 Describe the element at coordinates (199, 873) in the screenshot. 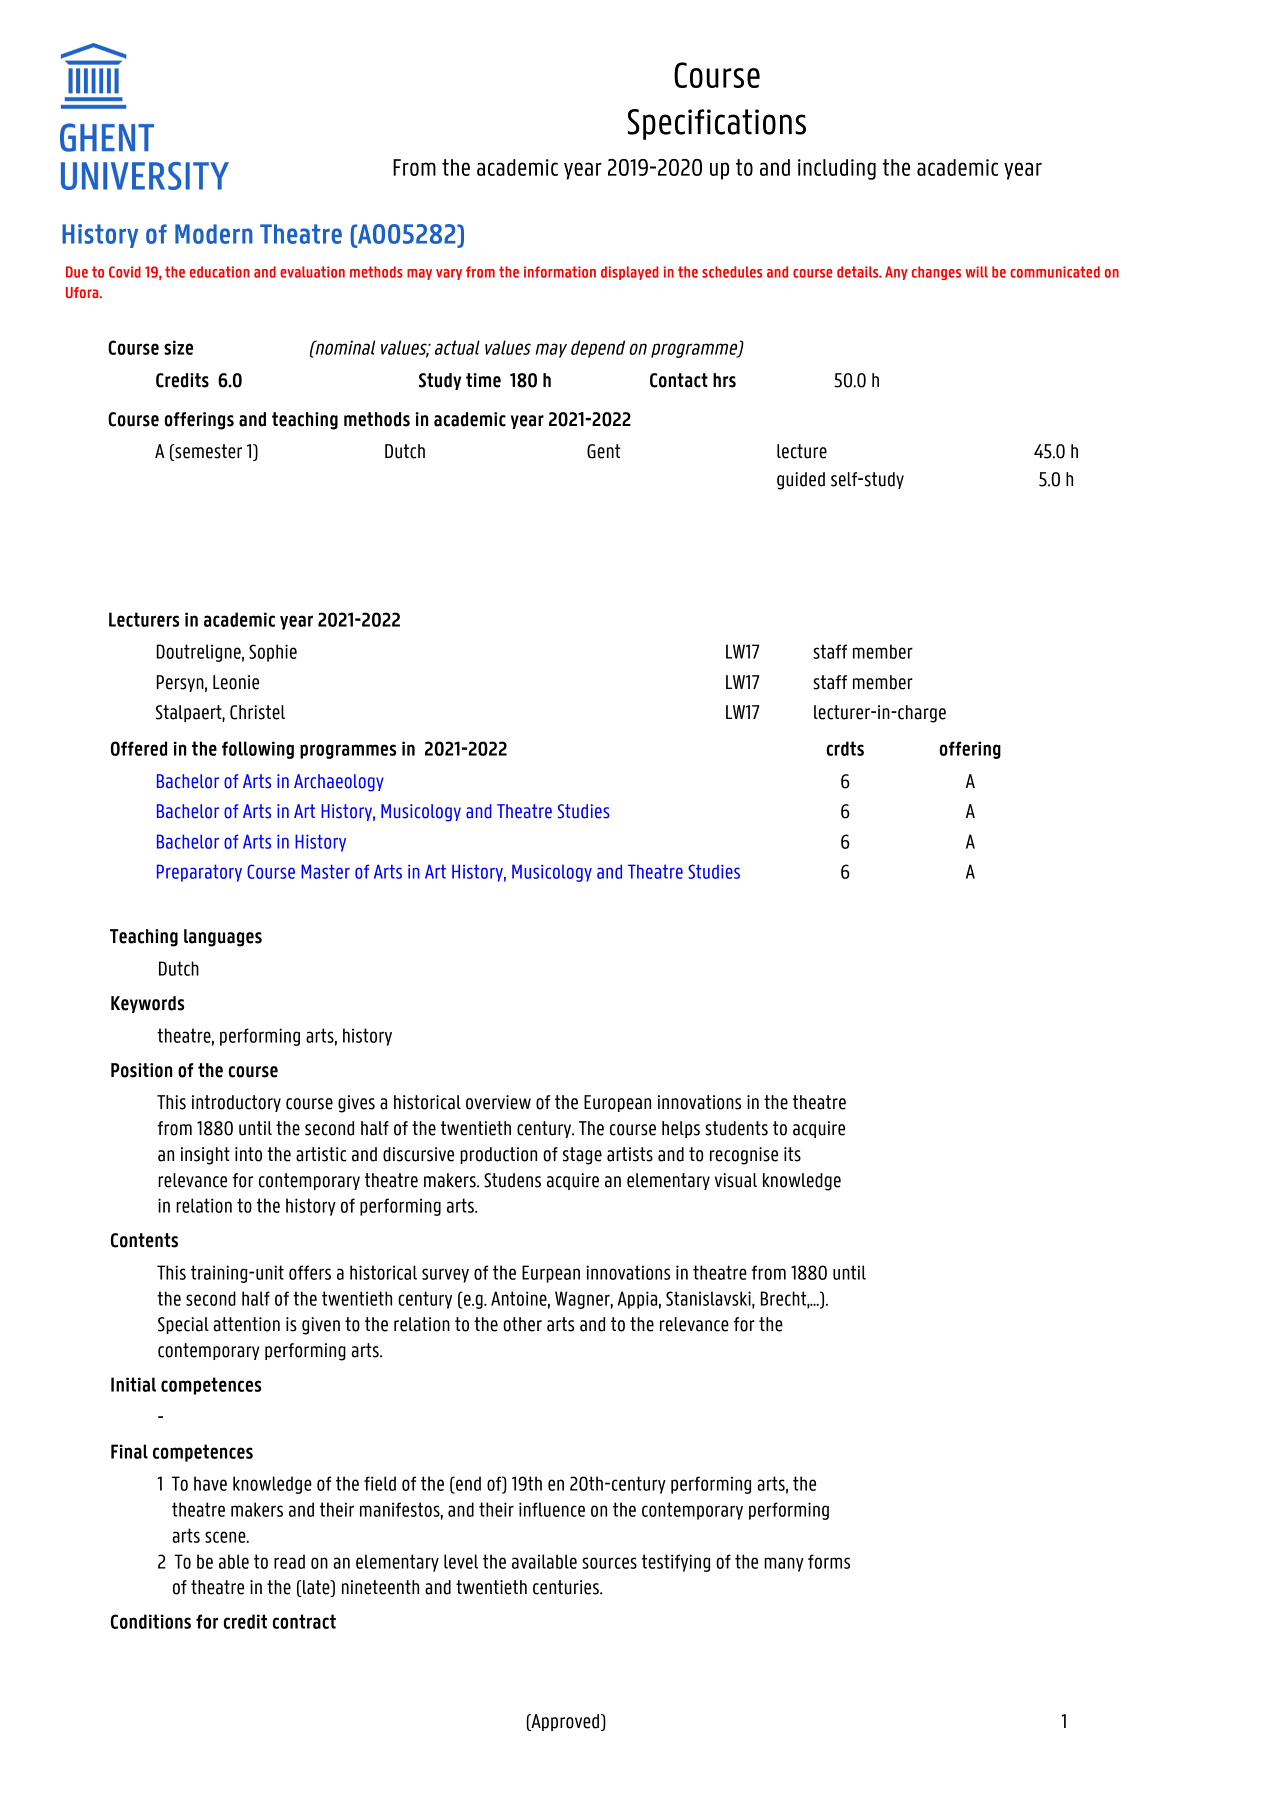

I see `Preparatory` at that location.
